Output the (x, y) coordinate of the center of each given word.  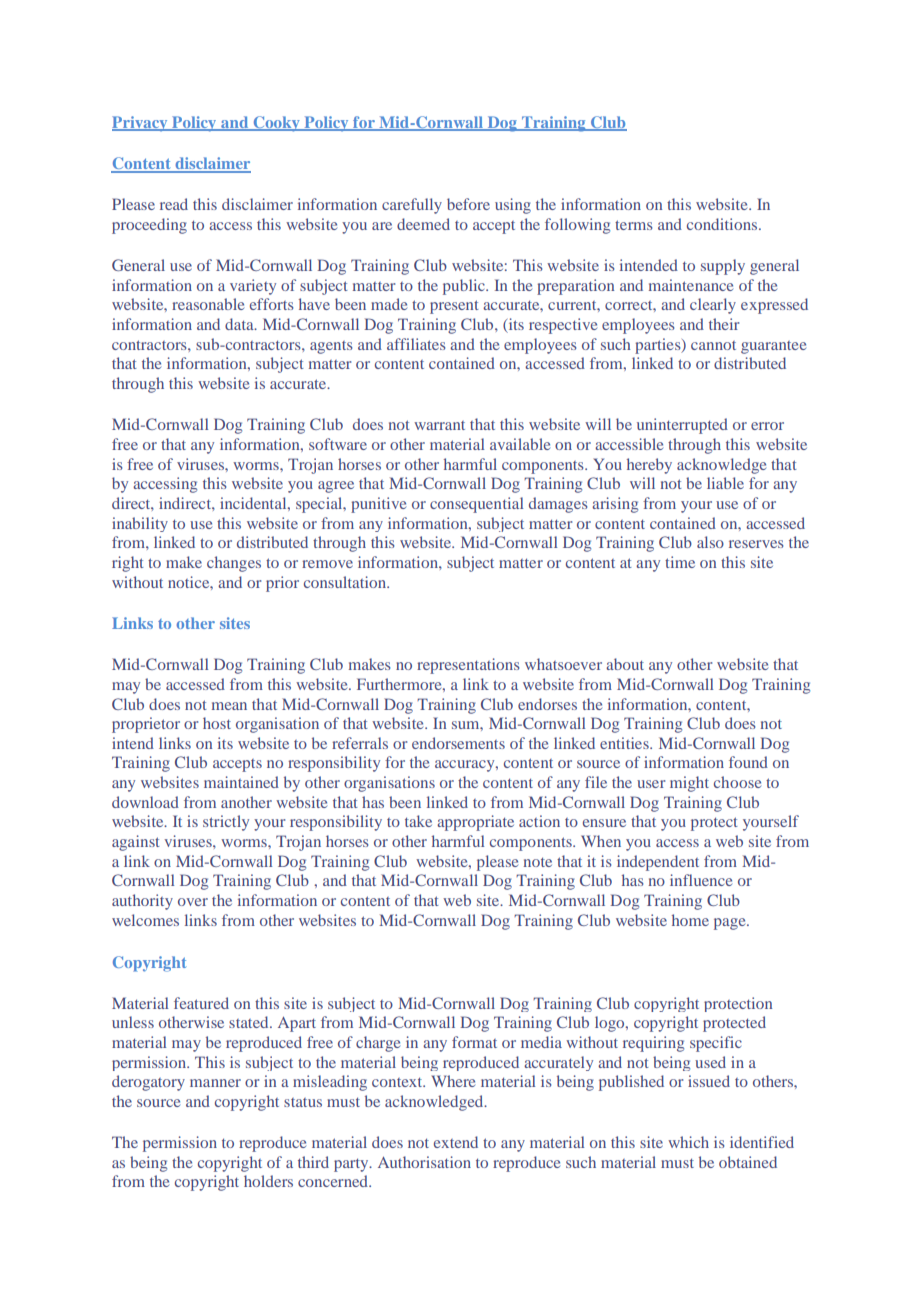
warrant (439, 425)
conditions (723, 224)
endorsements (458, 743)
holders (268, 1181)
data (240, 324)
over (193, 902)
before (468, 204)
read (174, 204)
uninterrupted (682, 426)
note (537, 862)
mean (229, 706)
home (690, 920)
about (625, 664)
